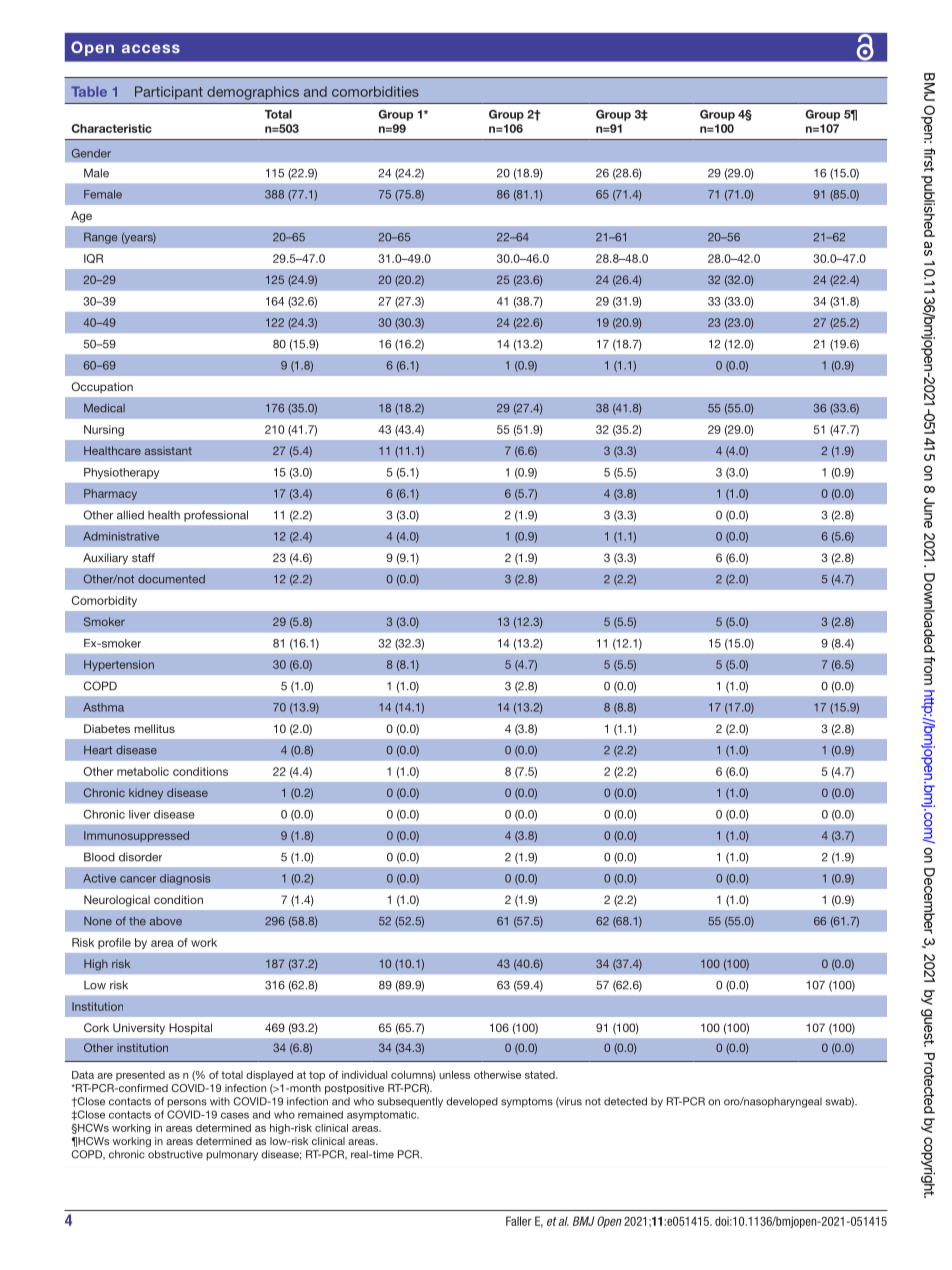 This document has height=1270, width=952. I want to click on documented, so click(171, 579).
